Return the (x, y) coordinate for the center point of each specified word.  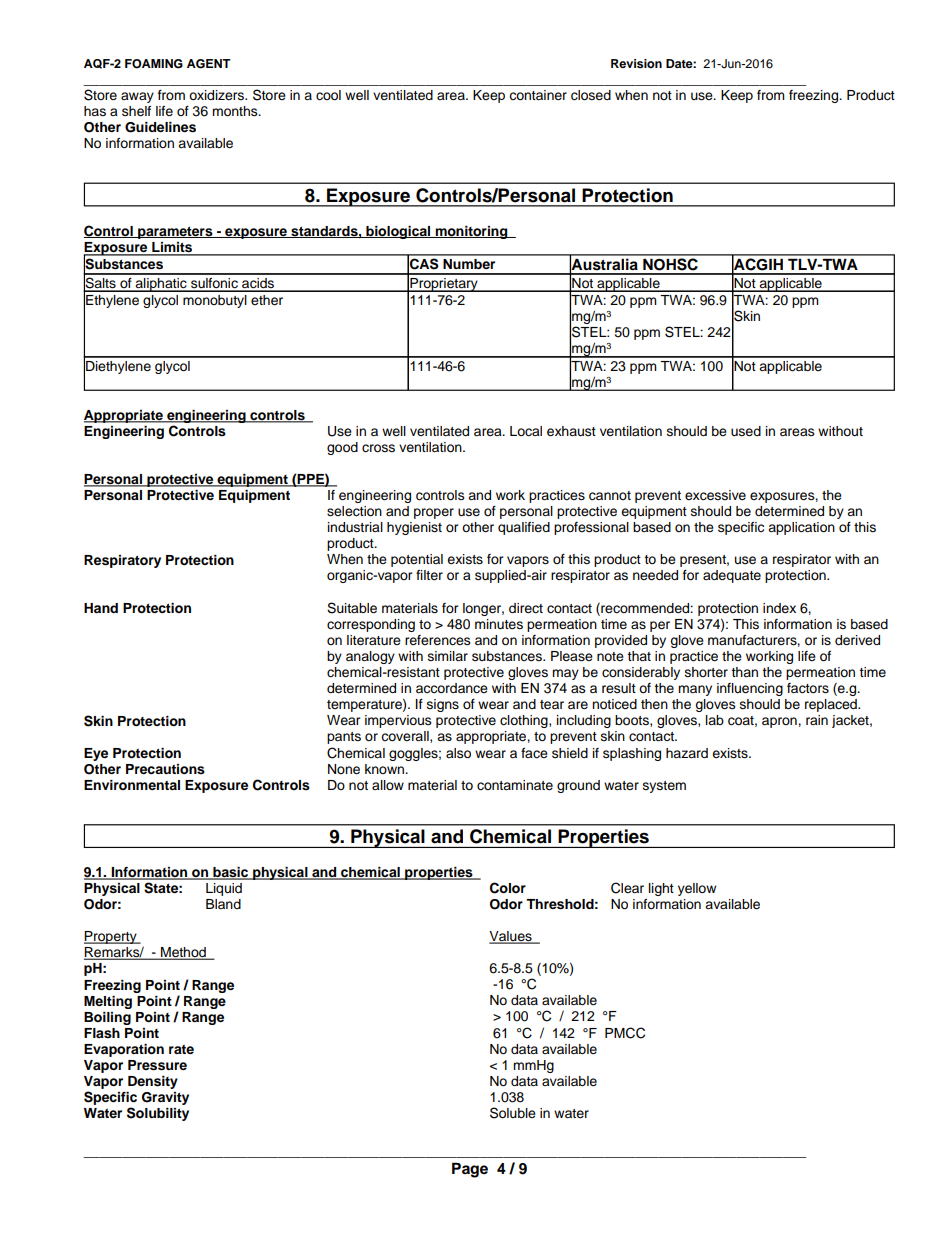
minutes (499, 624)
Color (508, 888)
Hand (101, 608)
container (538, 95)
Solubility (158, 1114)
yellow (697, 889)
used (746, 431)
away (137, 97)
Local (526, 431)
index (779, 608)
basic (231, 873)
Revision (636, 63)
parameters (175, 233)
